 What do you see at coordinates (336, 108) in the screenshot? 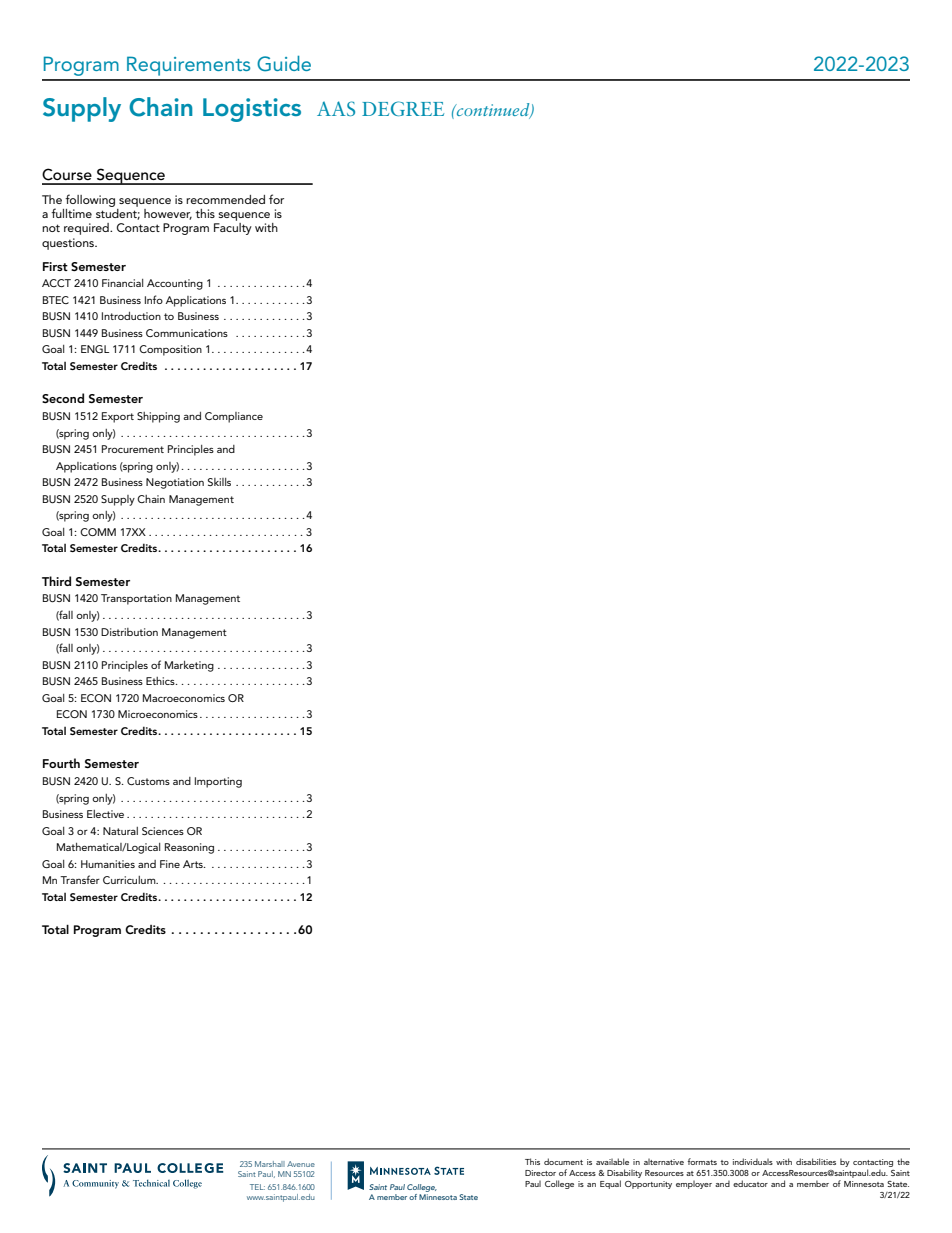
I see `AAS` at bounding box center [336, 108].
